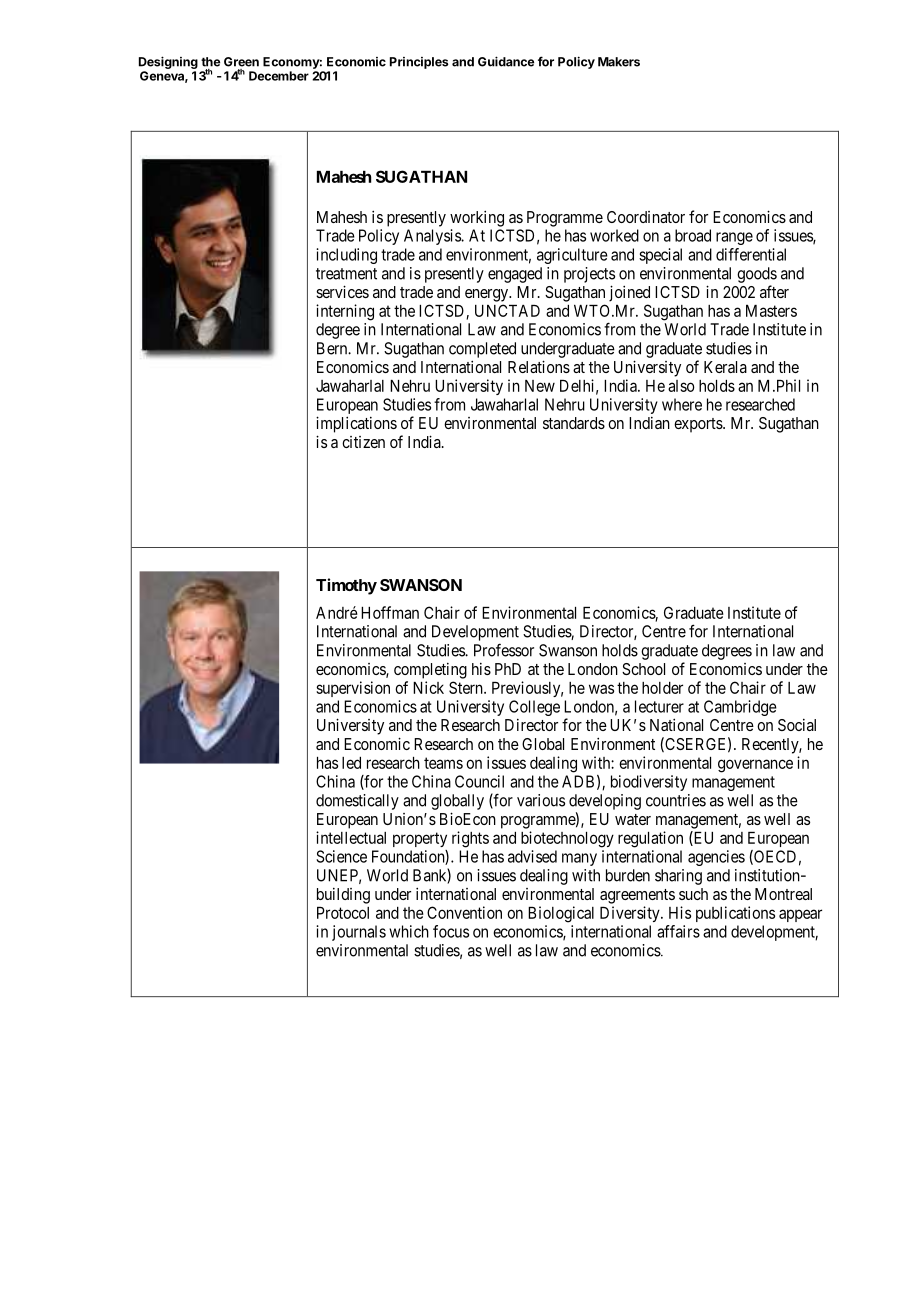 The image size is (924, 1308). Describe the element at coordinates (488, 295) in the document. I see `energy` at that location.
